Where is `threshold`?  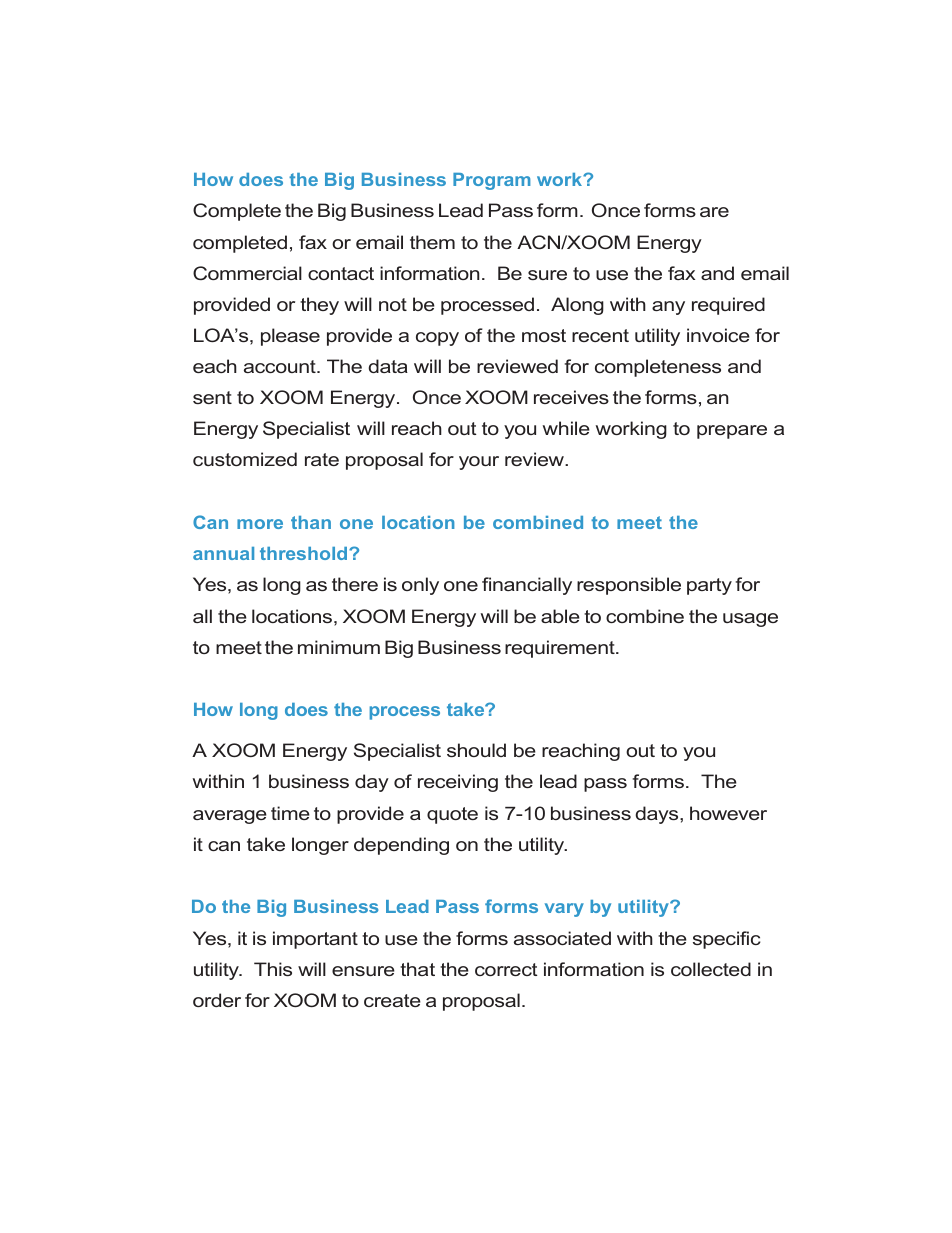 threshold is located at coordinates (305, 553).
